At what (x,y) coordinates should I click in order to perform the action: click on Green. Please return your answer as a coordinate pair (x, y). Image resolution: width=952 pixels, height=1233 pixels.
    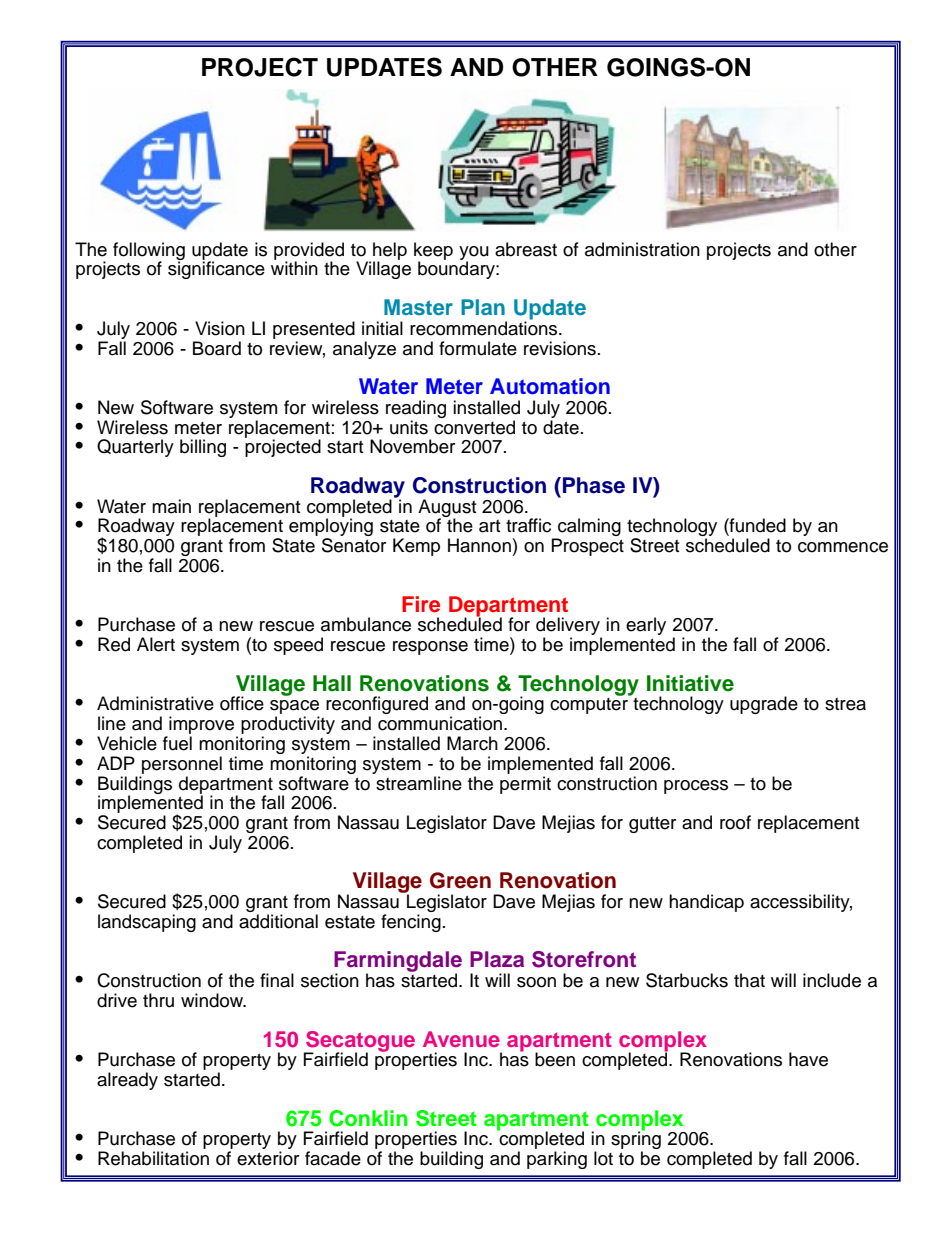
    Looking at the image, I should click on (460, 880).
